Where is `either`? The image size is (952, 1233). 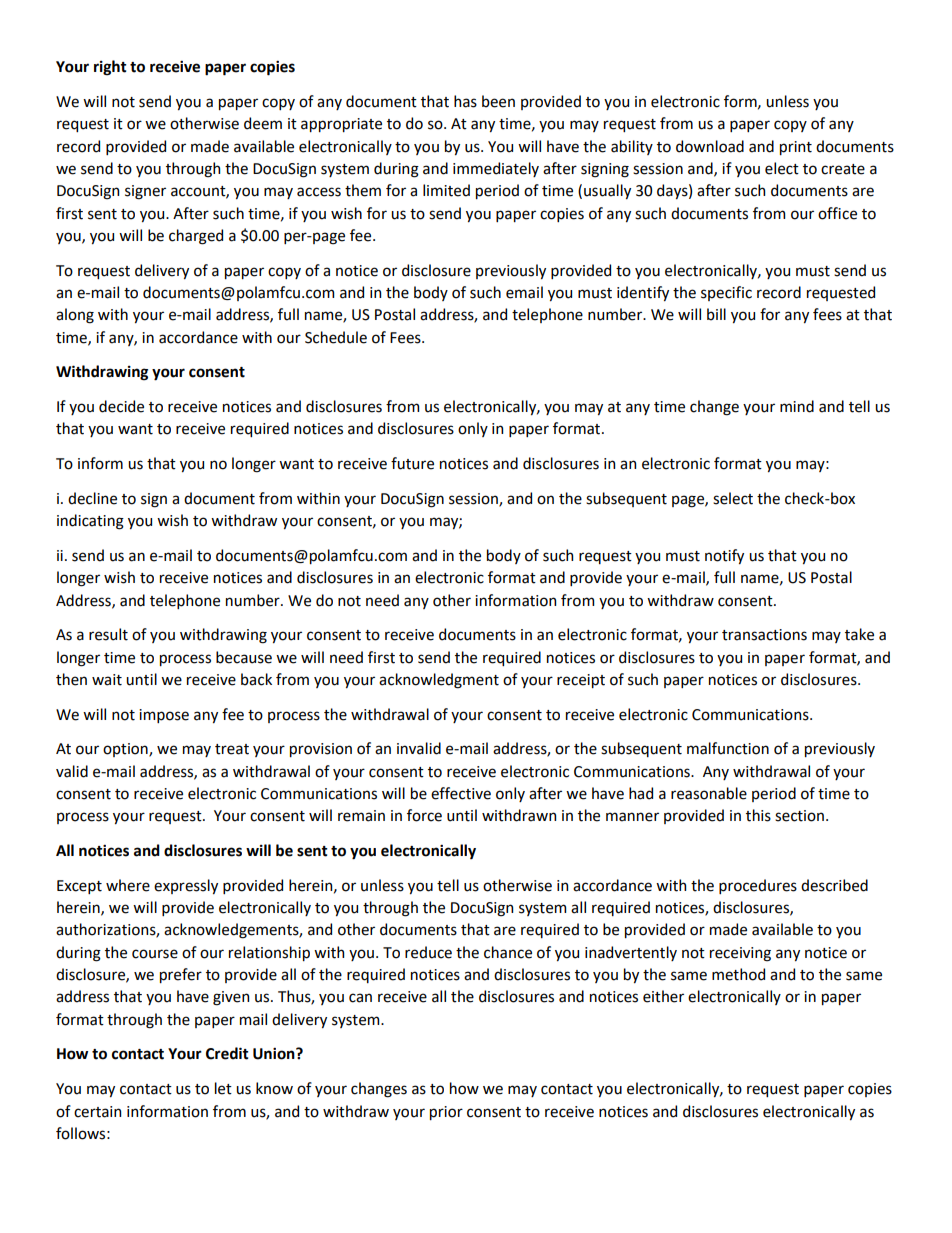
either is located at coordinates (663, 996).
